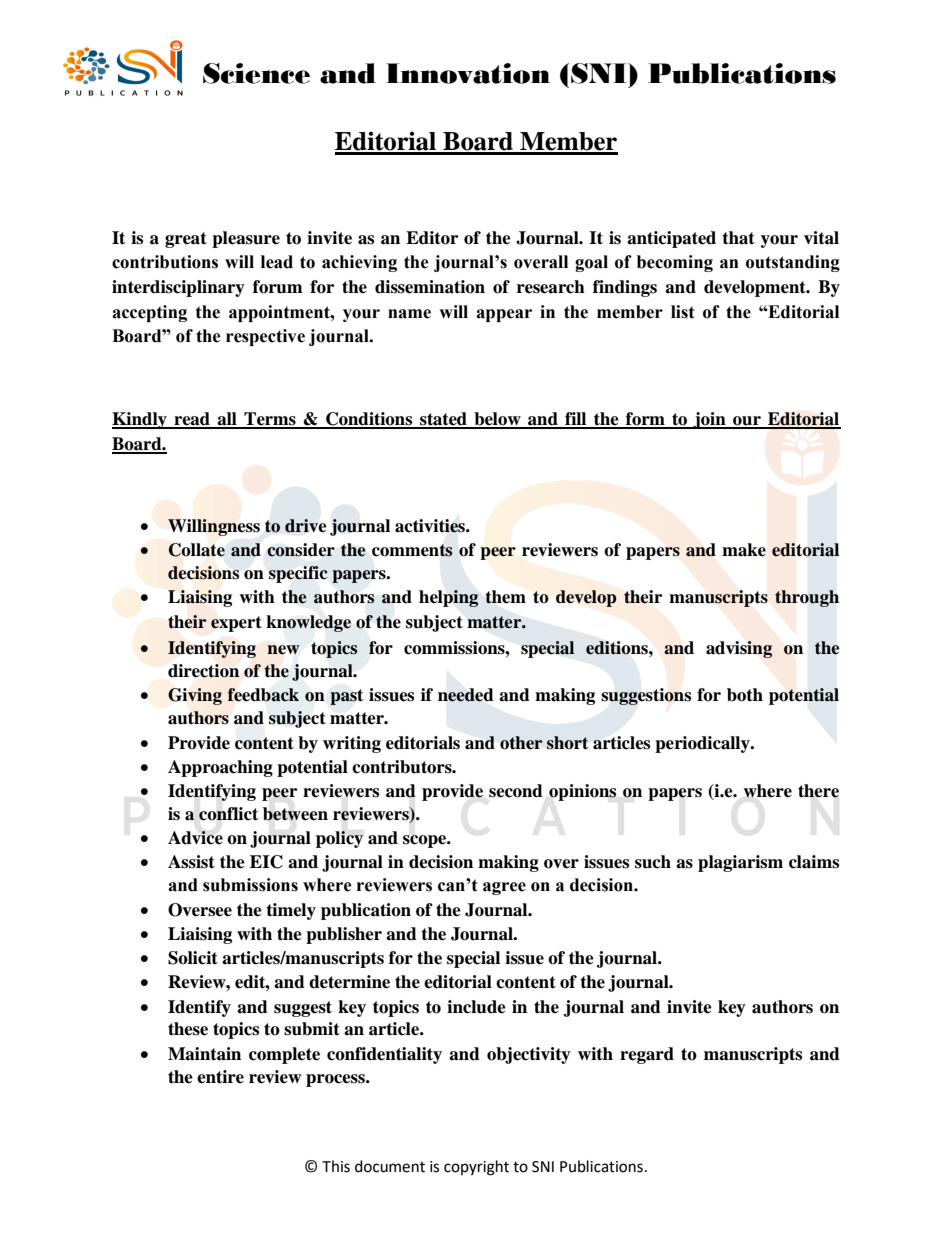  I want to click on below, so click(497, 420).
